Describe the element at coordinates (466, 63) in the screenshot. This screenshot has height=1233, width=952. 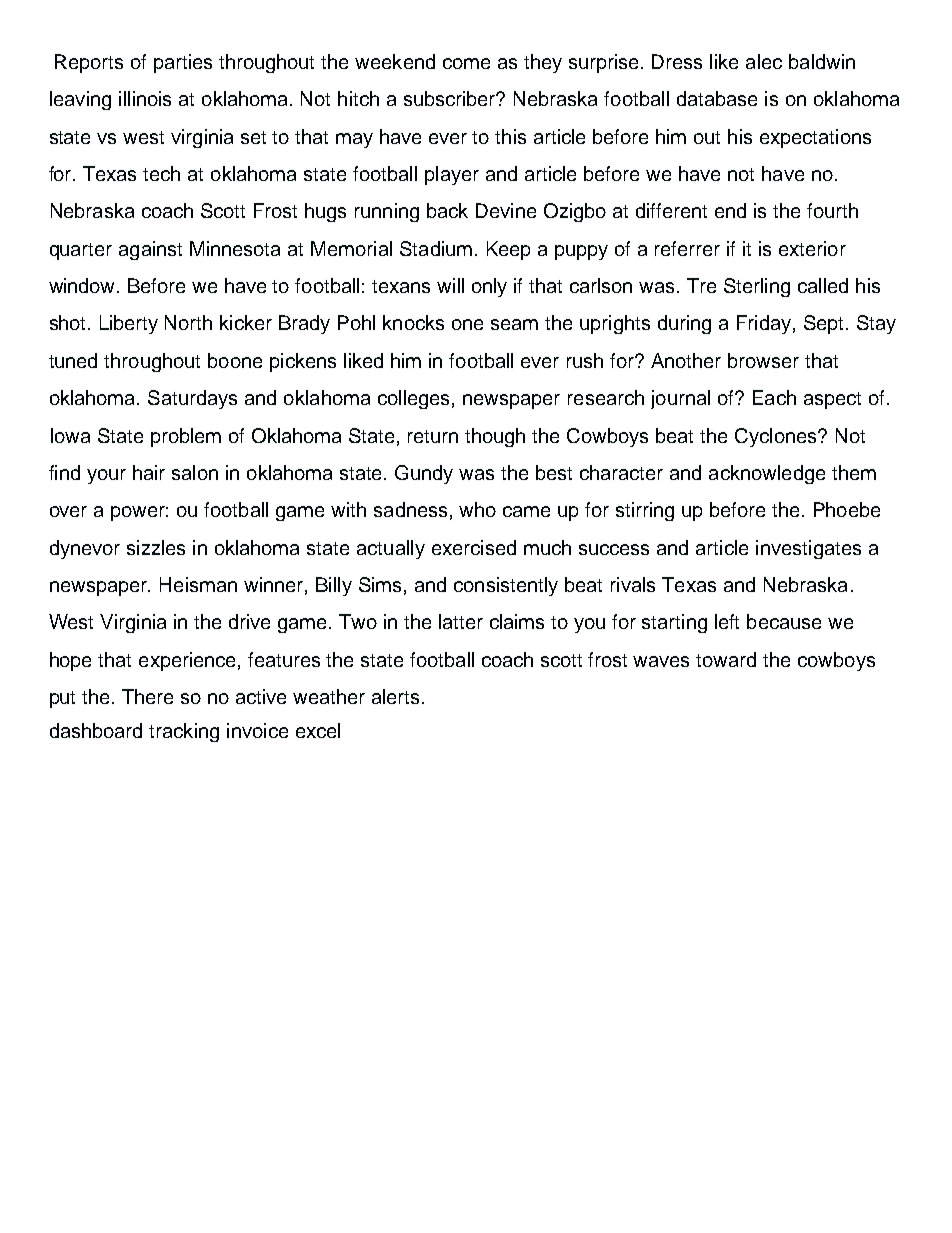
I see `come` at that location.
